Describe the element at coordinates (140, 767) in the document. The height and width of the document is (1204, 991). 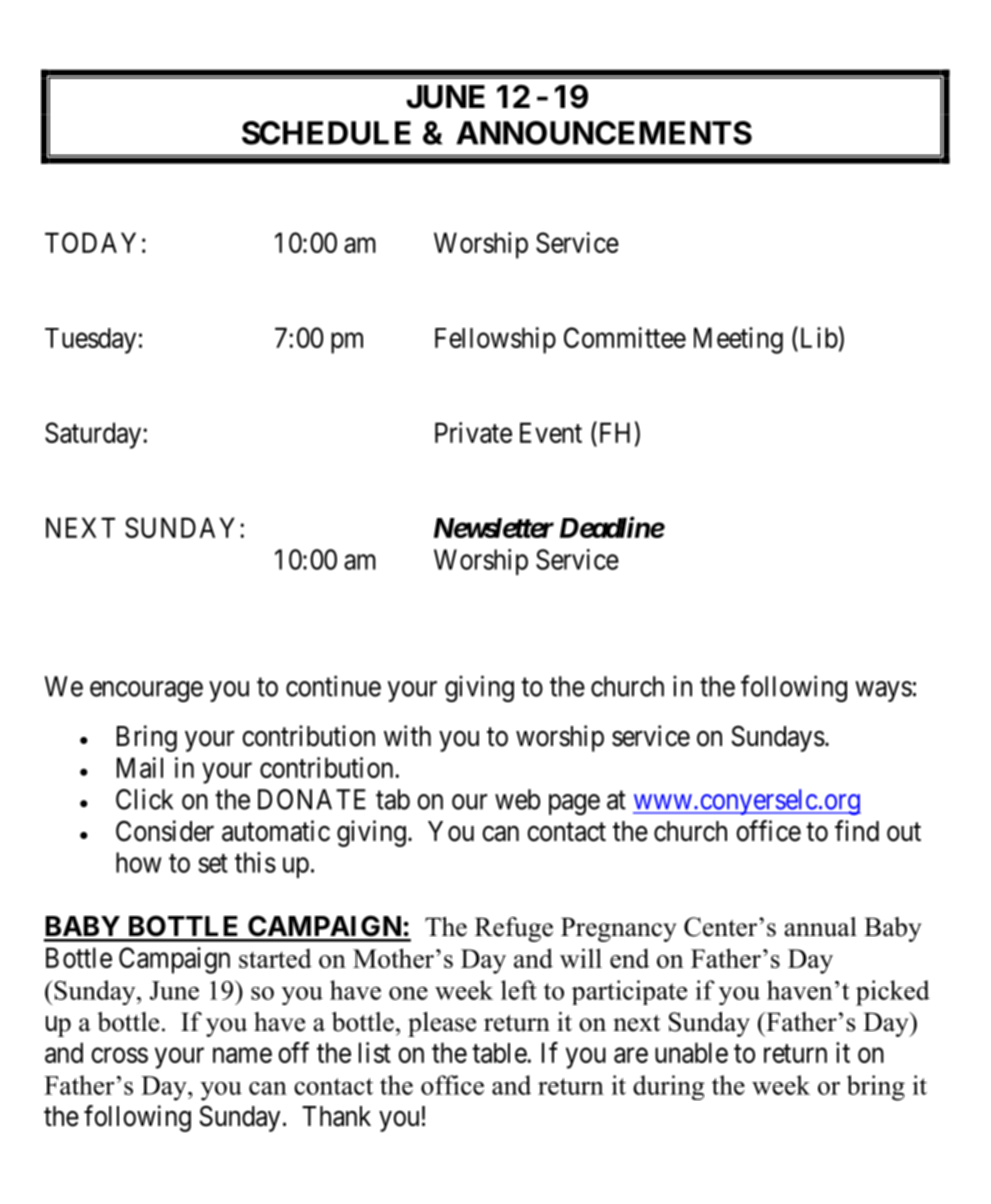
I see `Mail` at that location.
